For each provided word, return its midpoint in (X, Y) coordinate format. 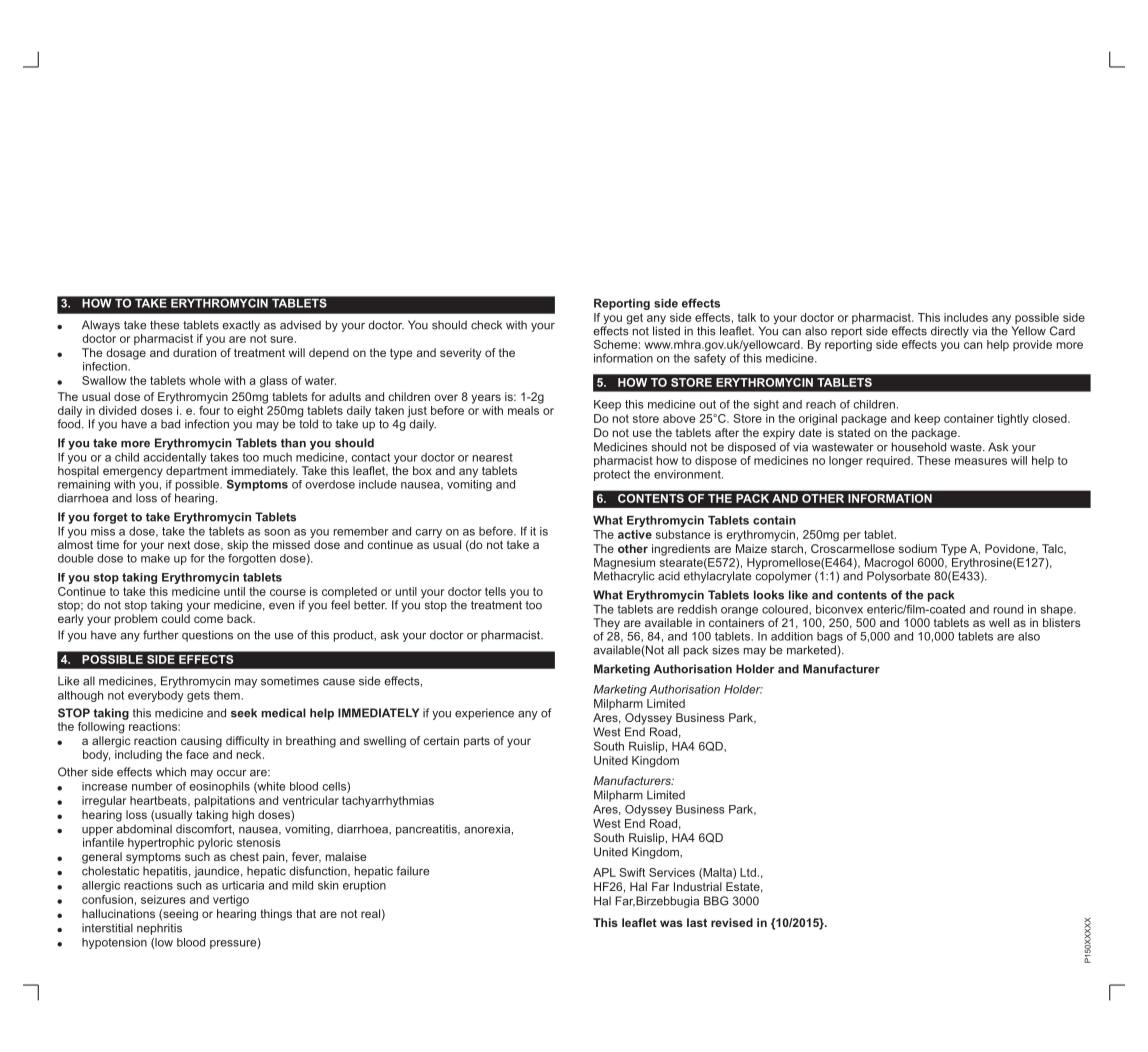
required (889, 461)
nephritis (159, 929)
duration (194, 352)
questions (207, 636)
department (197, 472)
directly (950, 332)
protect (612, 475)
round (1008, 609)
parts (477, 742)
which (171, 772)
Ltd (748, 872)
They (606, 624)
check (486, 325)
